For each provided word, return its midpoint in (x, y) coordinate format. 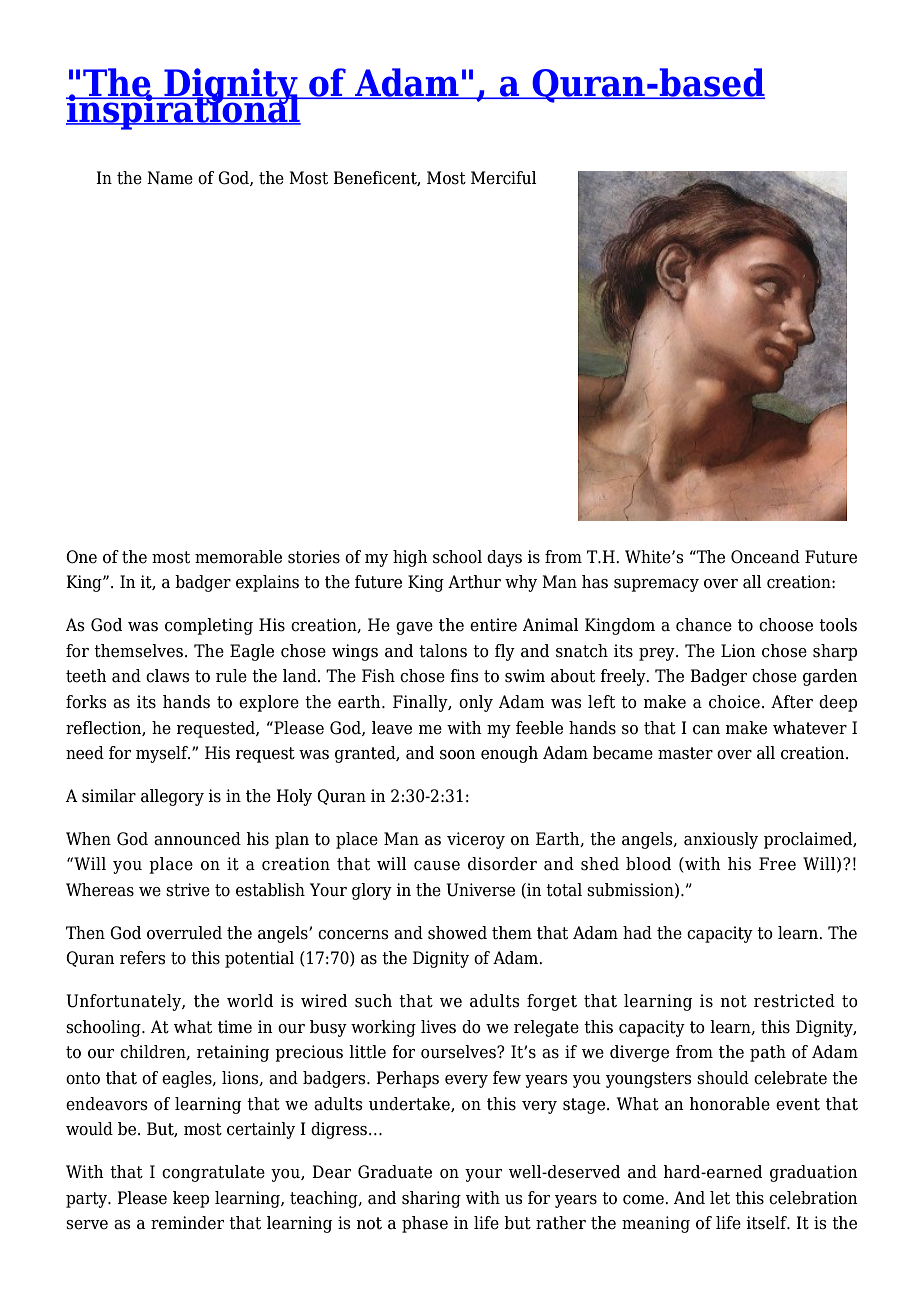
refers (143, 958)
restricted (794, 1001)
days (504, 558)
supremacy (656, 585)
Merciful (504, 178)
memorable (238, 557)
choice (734, 702)
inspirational (184, 110)
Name (170, 178)
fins (464, 676)
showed (457, 933)
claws (168, 676)
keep (191, 1199)
